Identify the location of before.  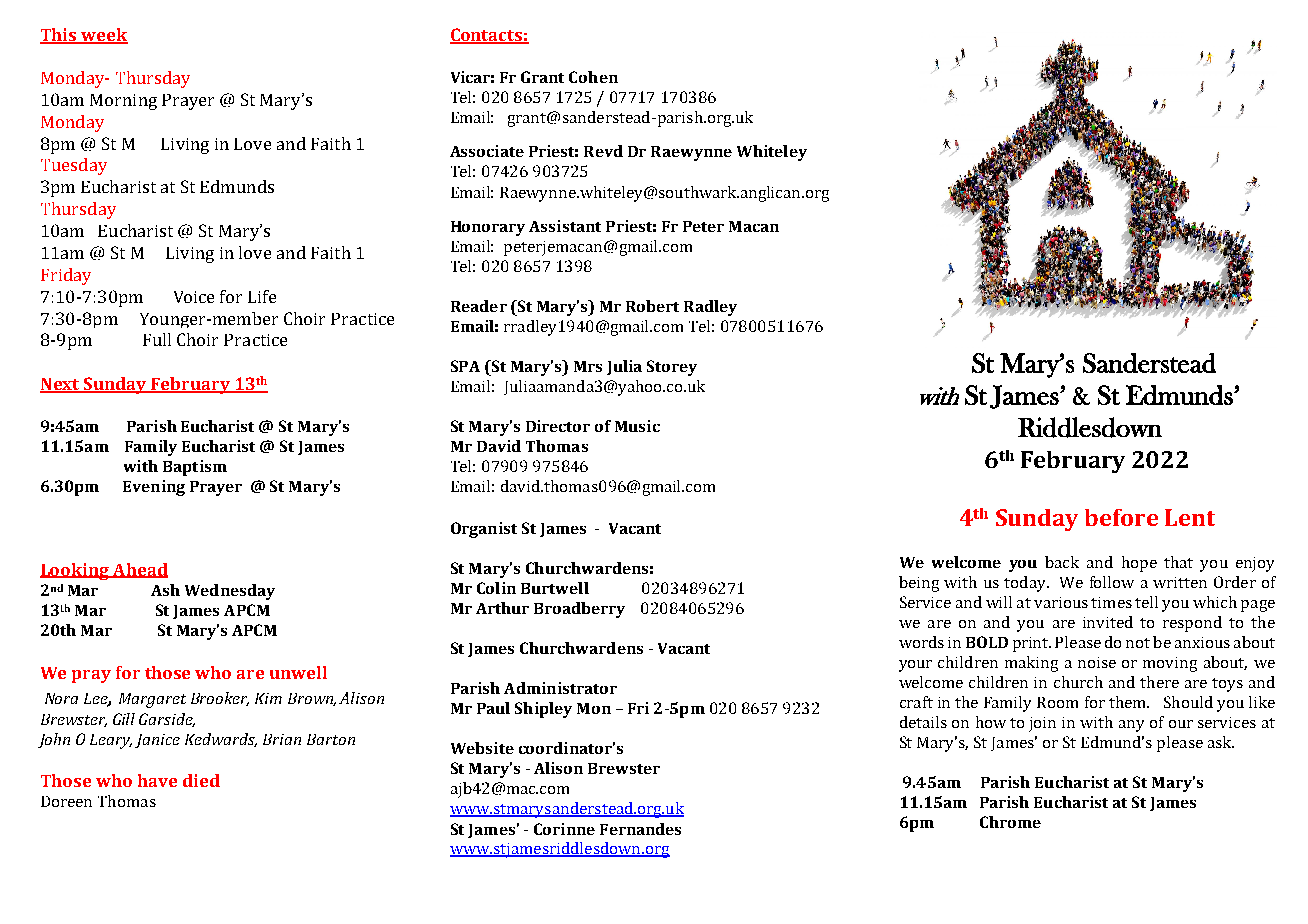
(1121, 517).
